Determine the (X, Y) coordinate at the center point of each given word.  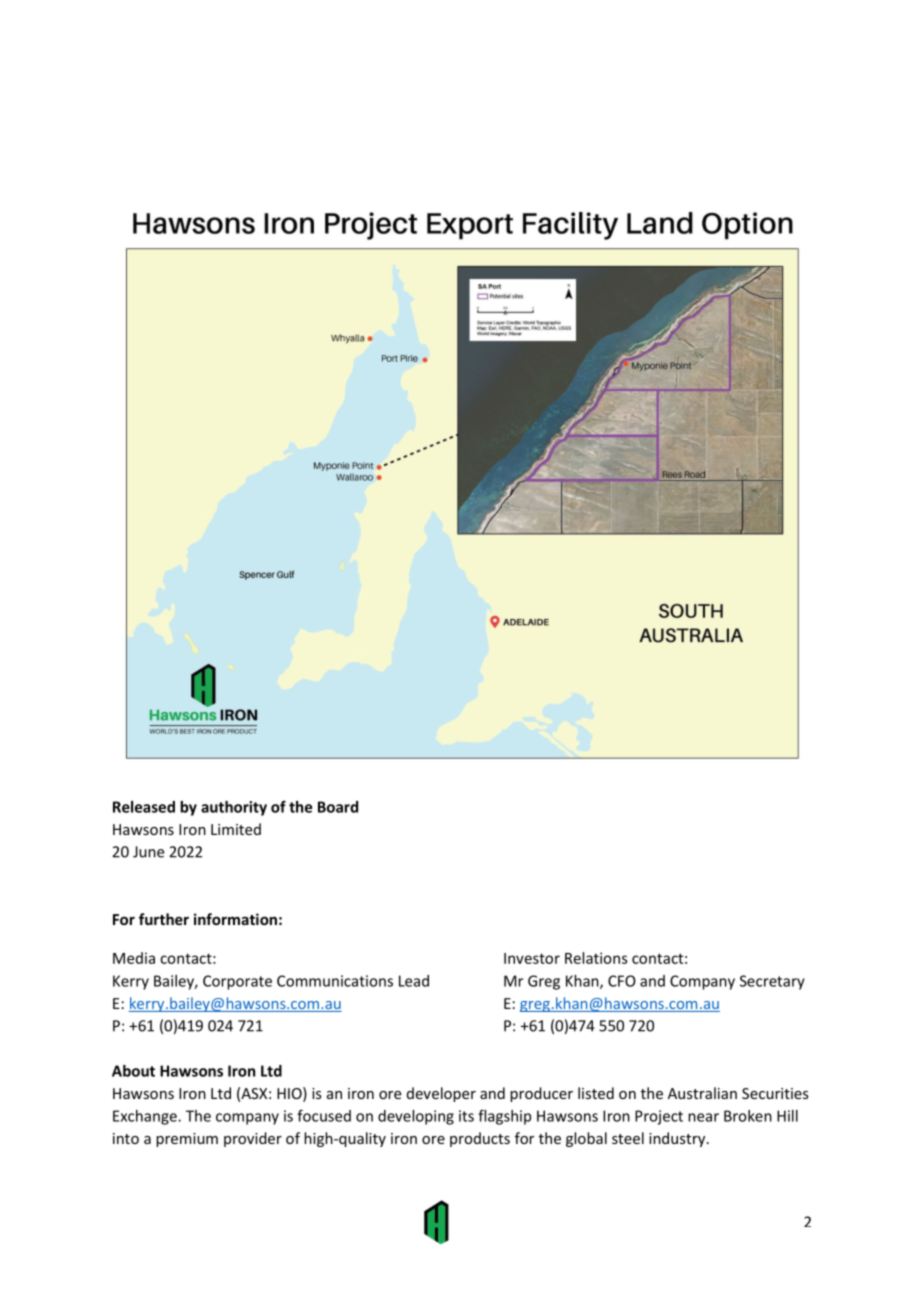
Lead (414, 981)
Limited (236, 829)
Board (338, 807)
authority (234, 808)
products (480, 1139)
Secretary (772, 982)
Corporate (237, 982)
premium (187, 1140)
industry (678, 1139)
